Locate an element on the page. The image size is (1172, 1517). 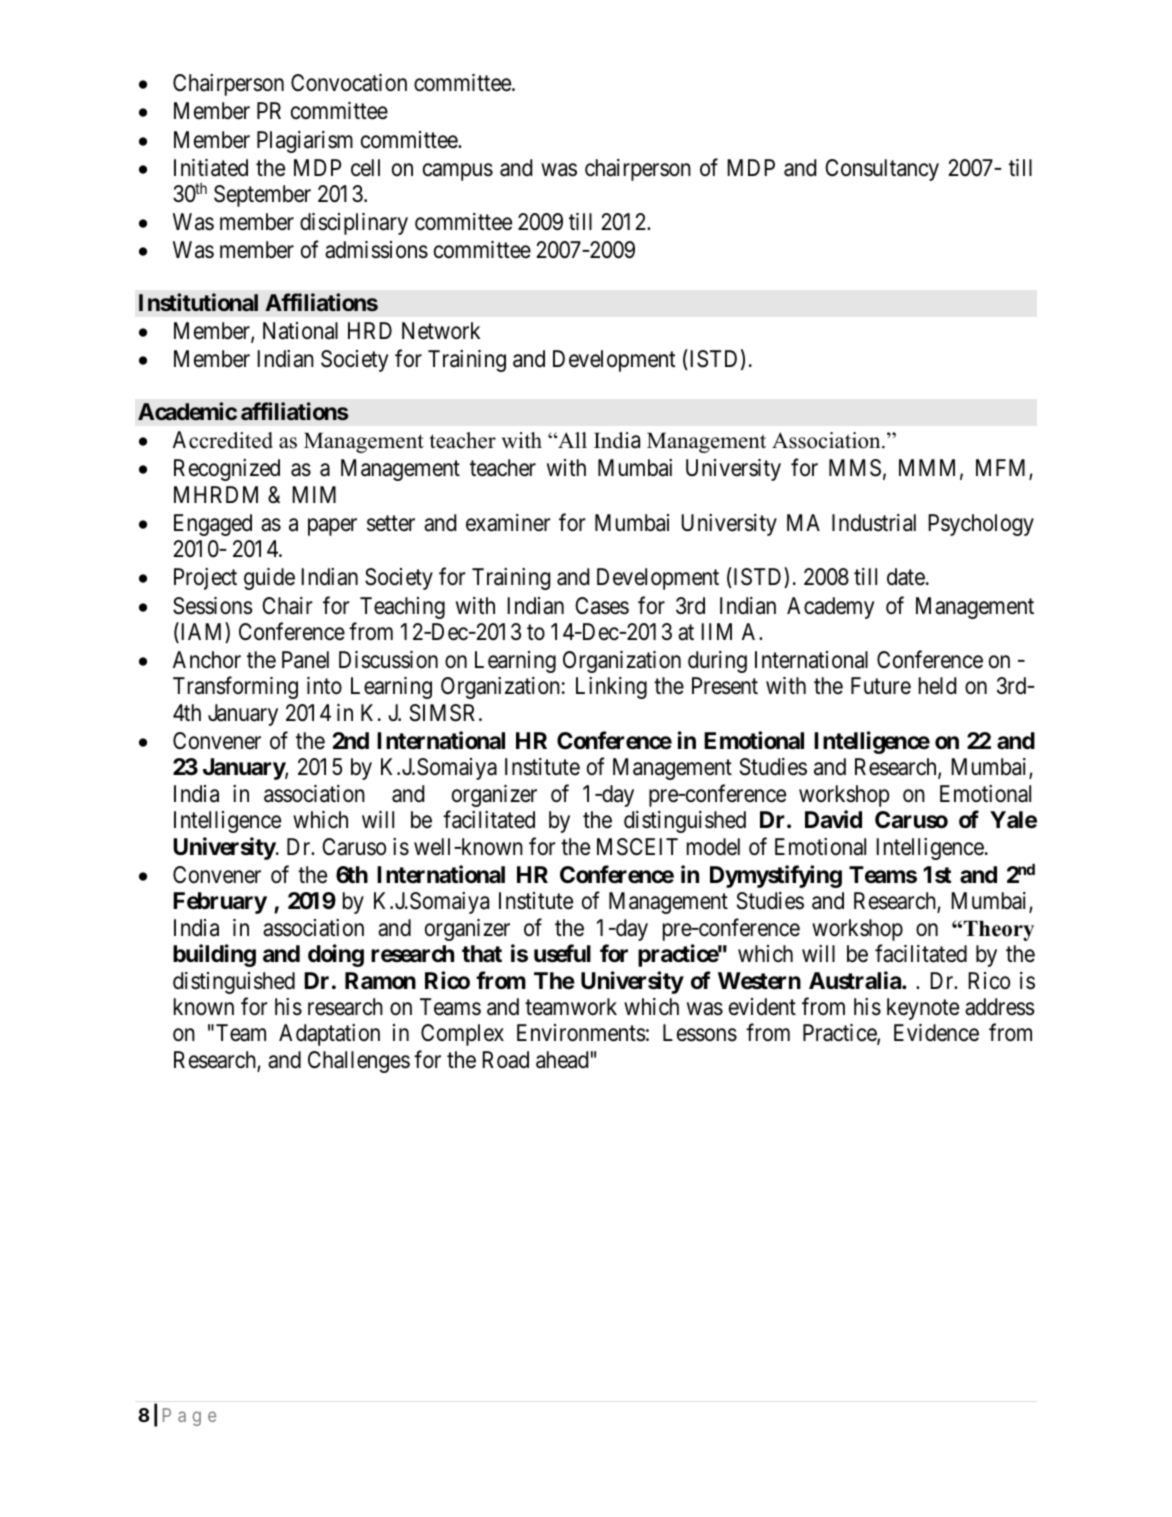
Plagiarism is located at coordinates (305, 142).
